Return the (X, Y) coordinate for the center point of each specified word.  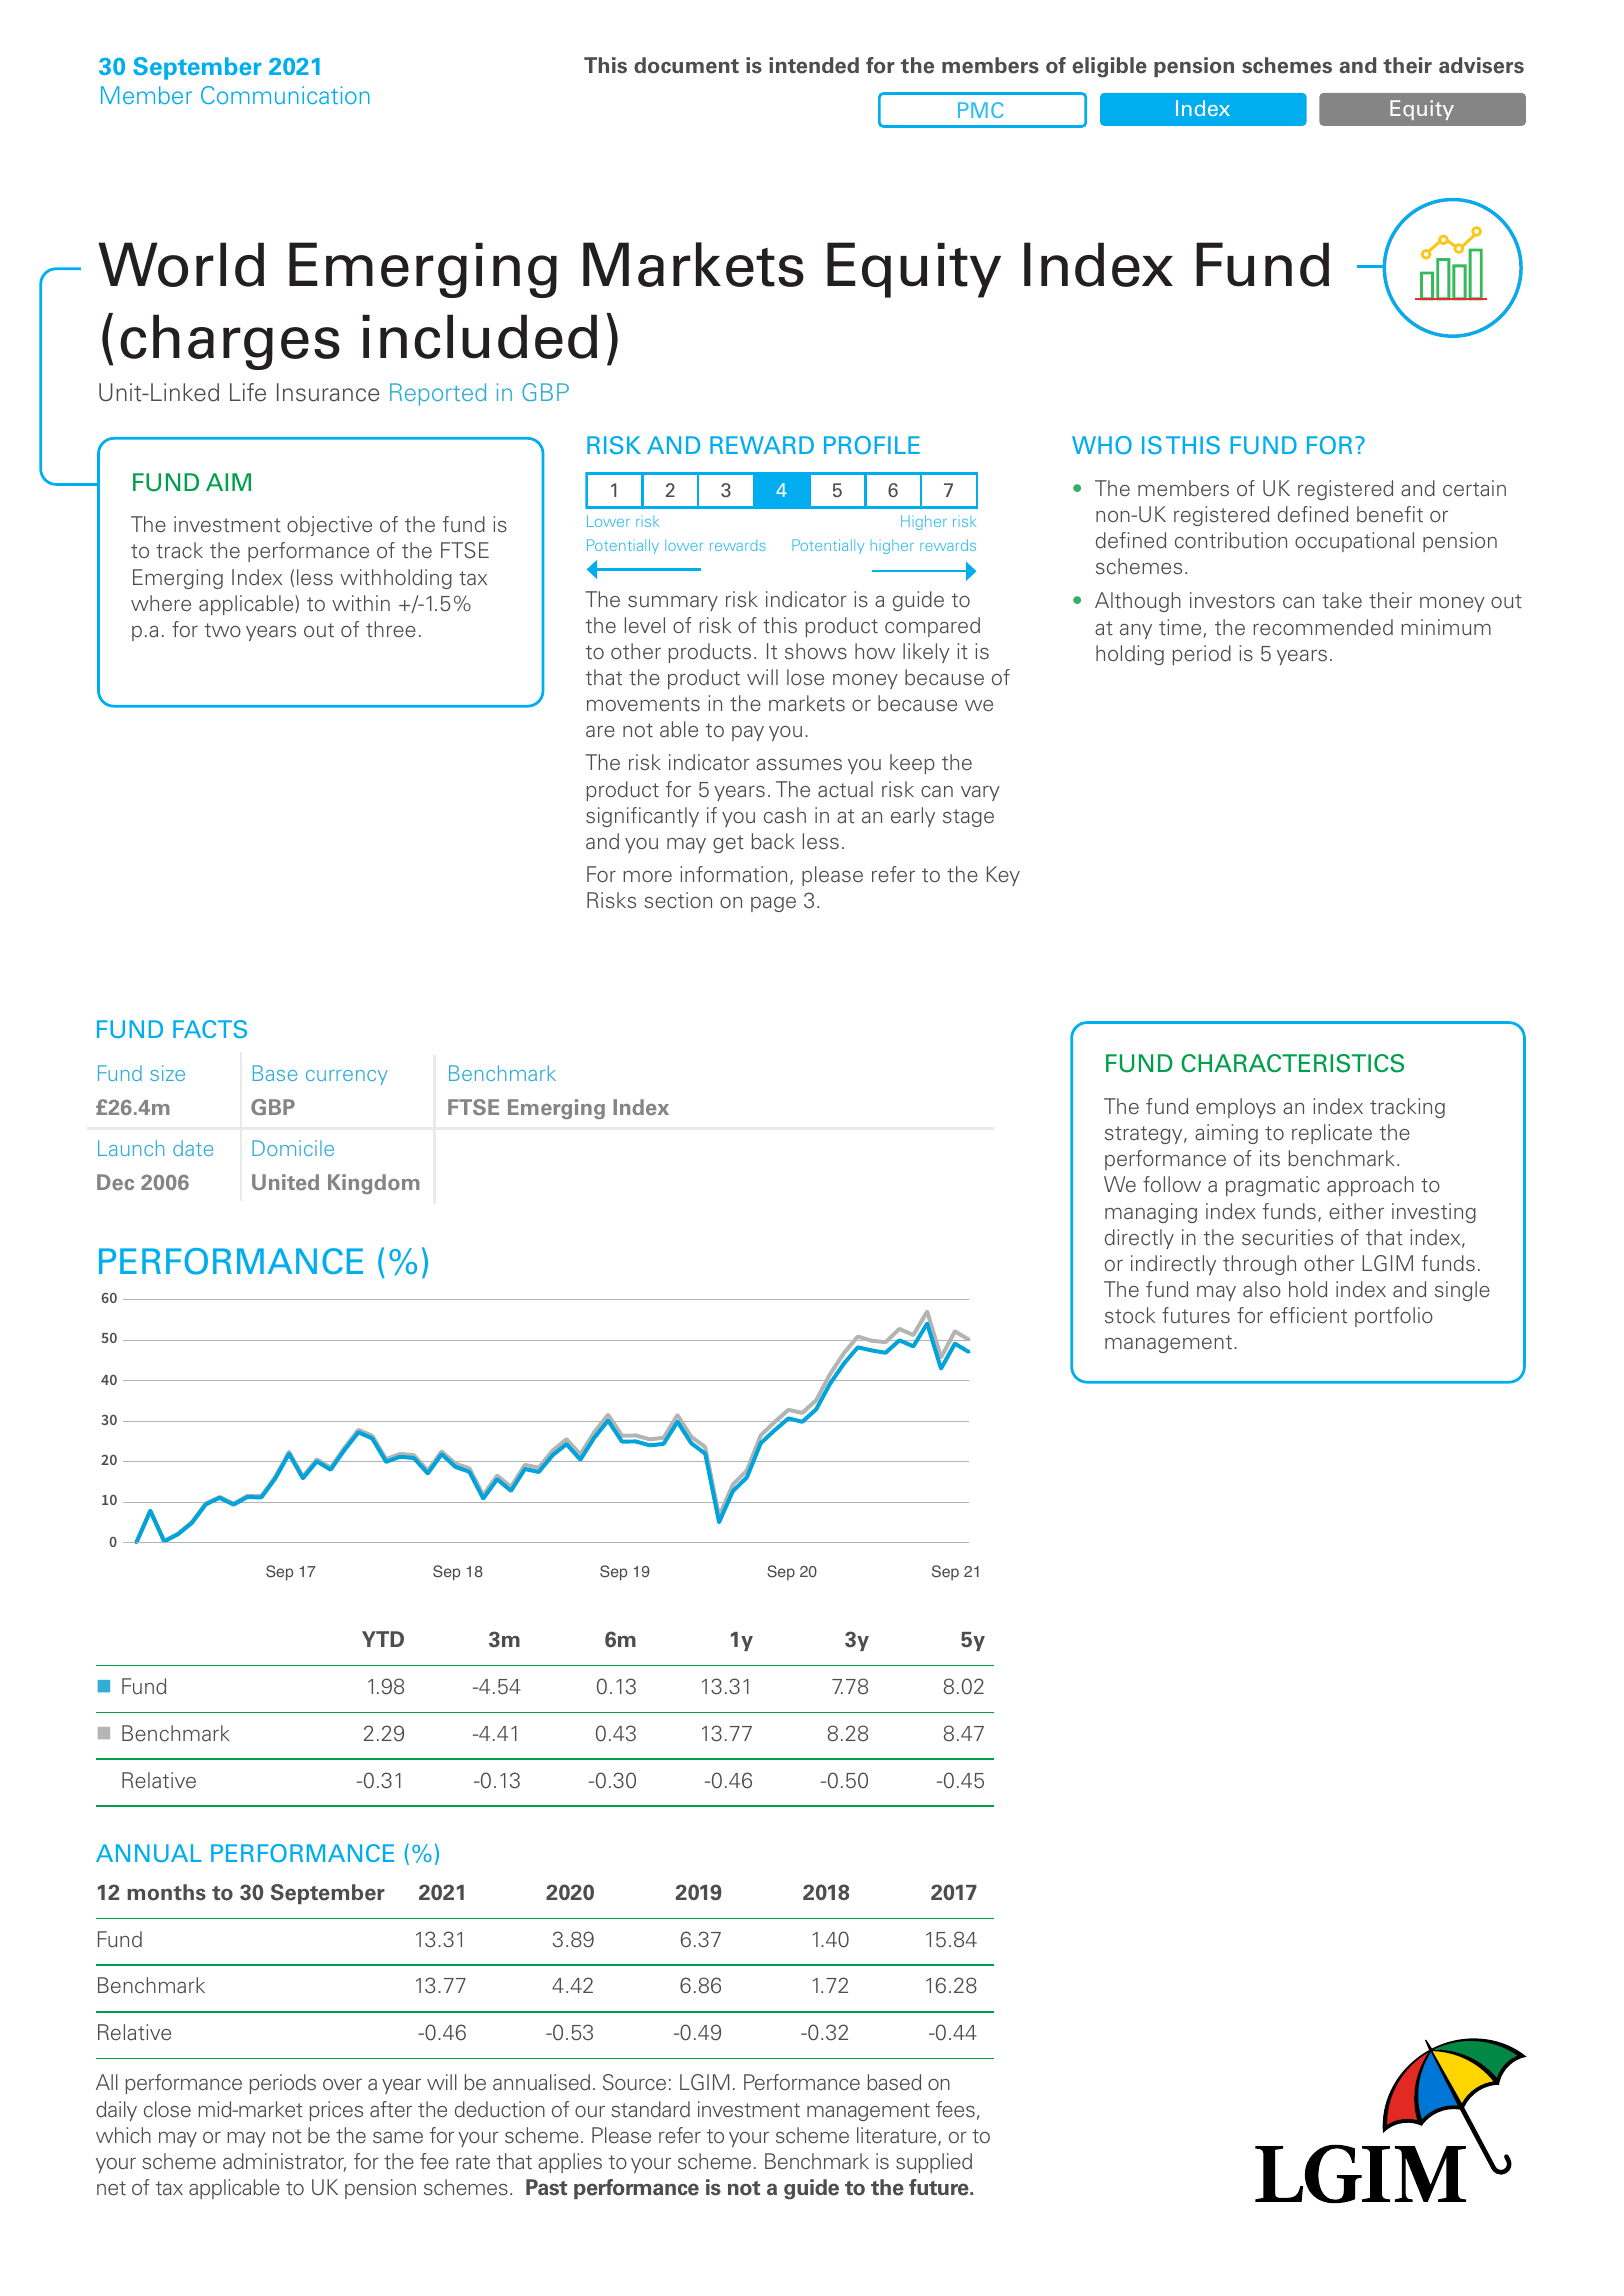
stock (1130, 1315)
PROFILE (872, 445)
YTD (383, 1639)
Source (634, 2082)
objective (329, 526)
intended (814, 65)
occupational (1354, 542)
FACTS (210, 1029)
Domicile (293, 1148)
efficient (1308, 1315)
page (773, 904)
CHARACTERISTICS (1292, 1063)
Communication (285, 95)
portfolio (1394, 1317)
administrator (284, 2162)
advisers (1481, 65)
